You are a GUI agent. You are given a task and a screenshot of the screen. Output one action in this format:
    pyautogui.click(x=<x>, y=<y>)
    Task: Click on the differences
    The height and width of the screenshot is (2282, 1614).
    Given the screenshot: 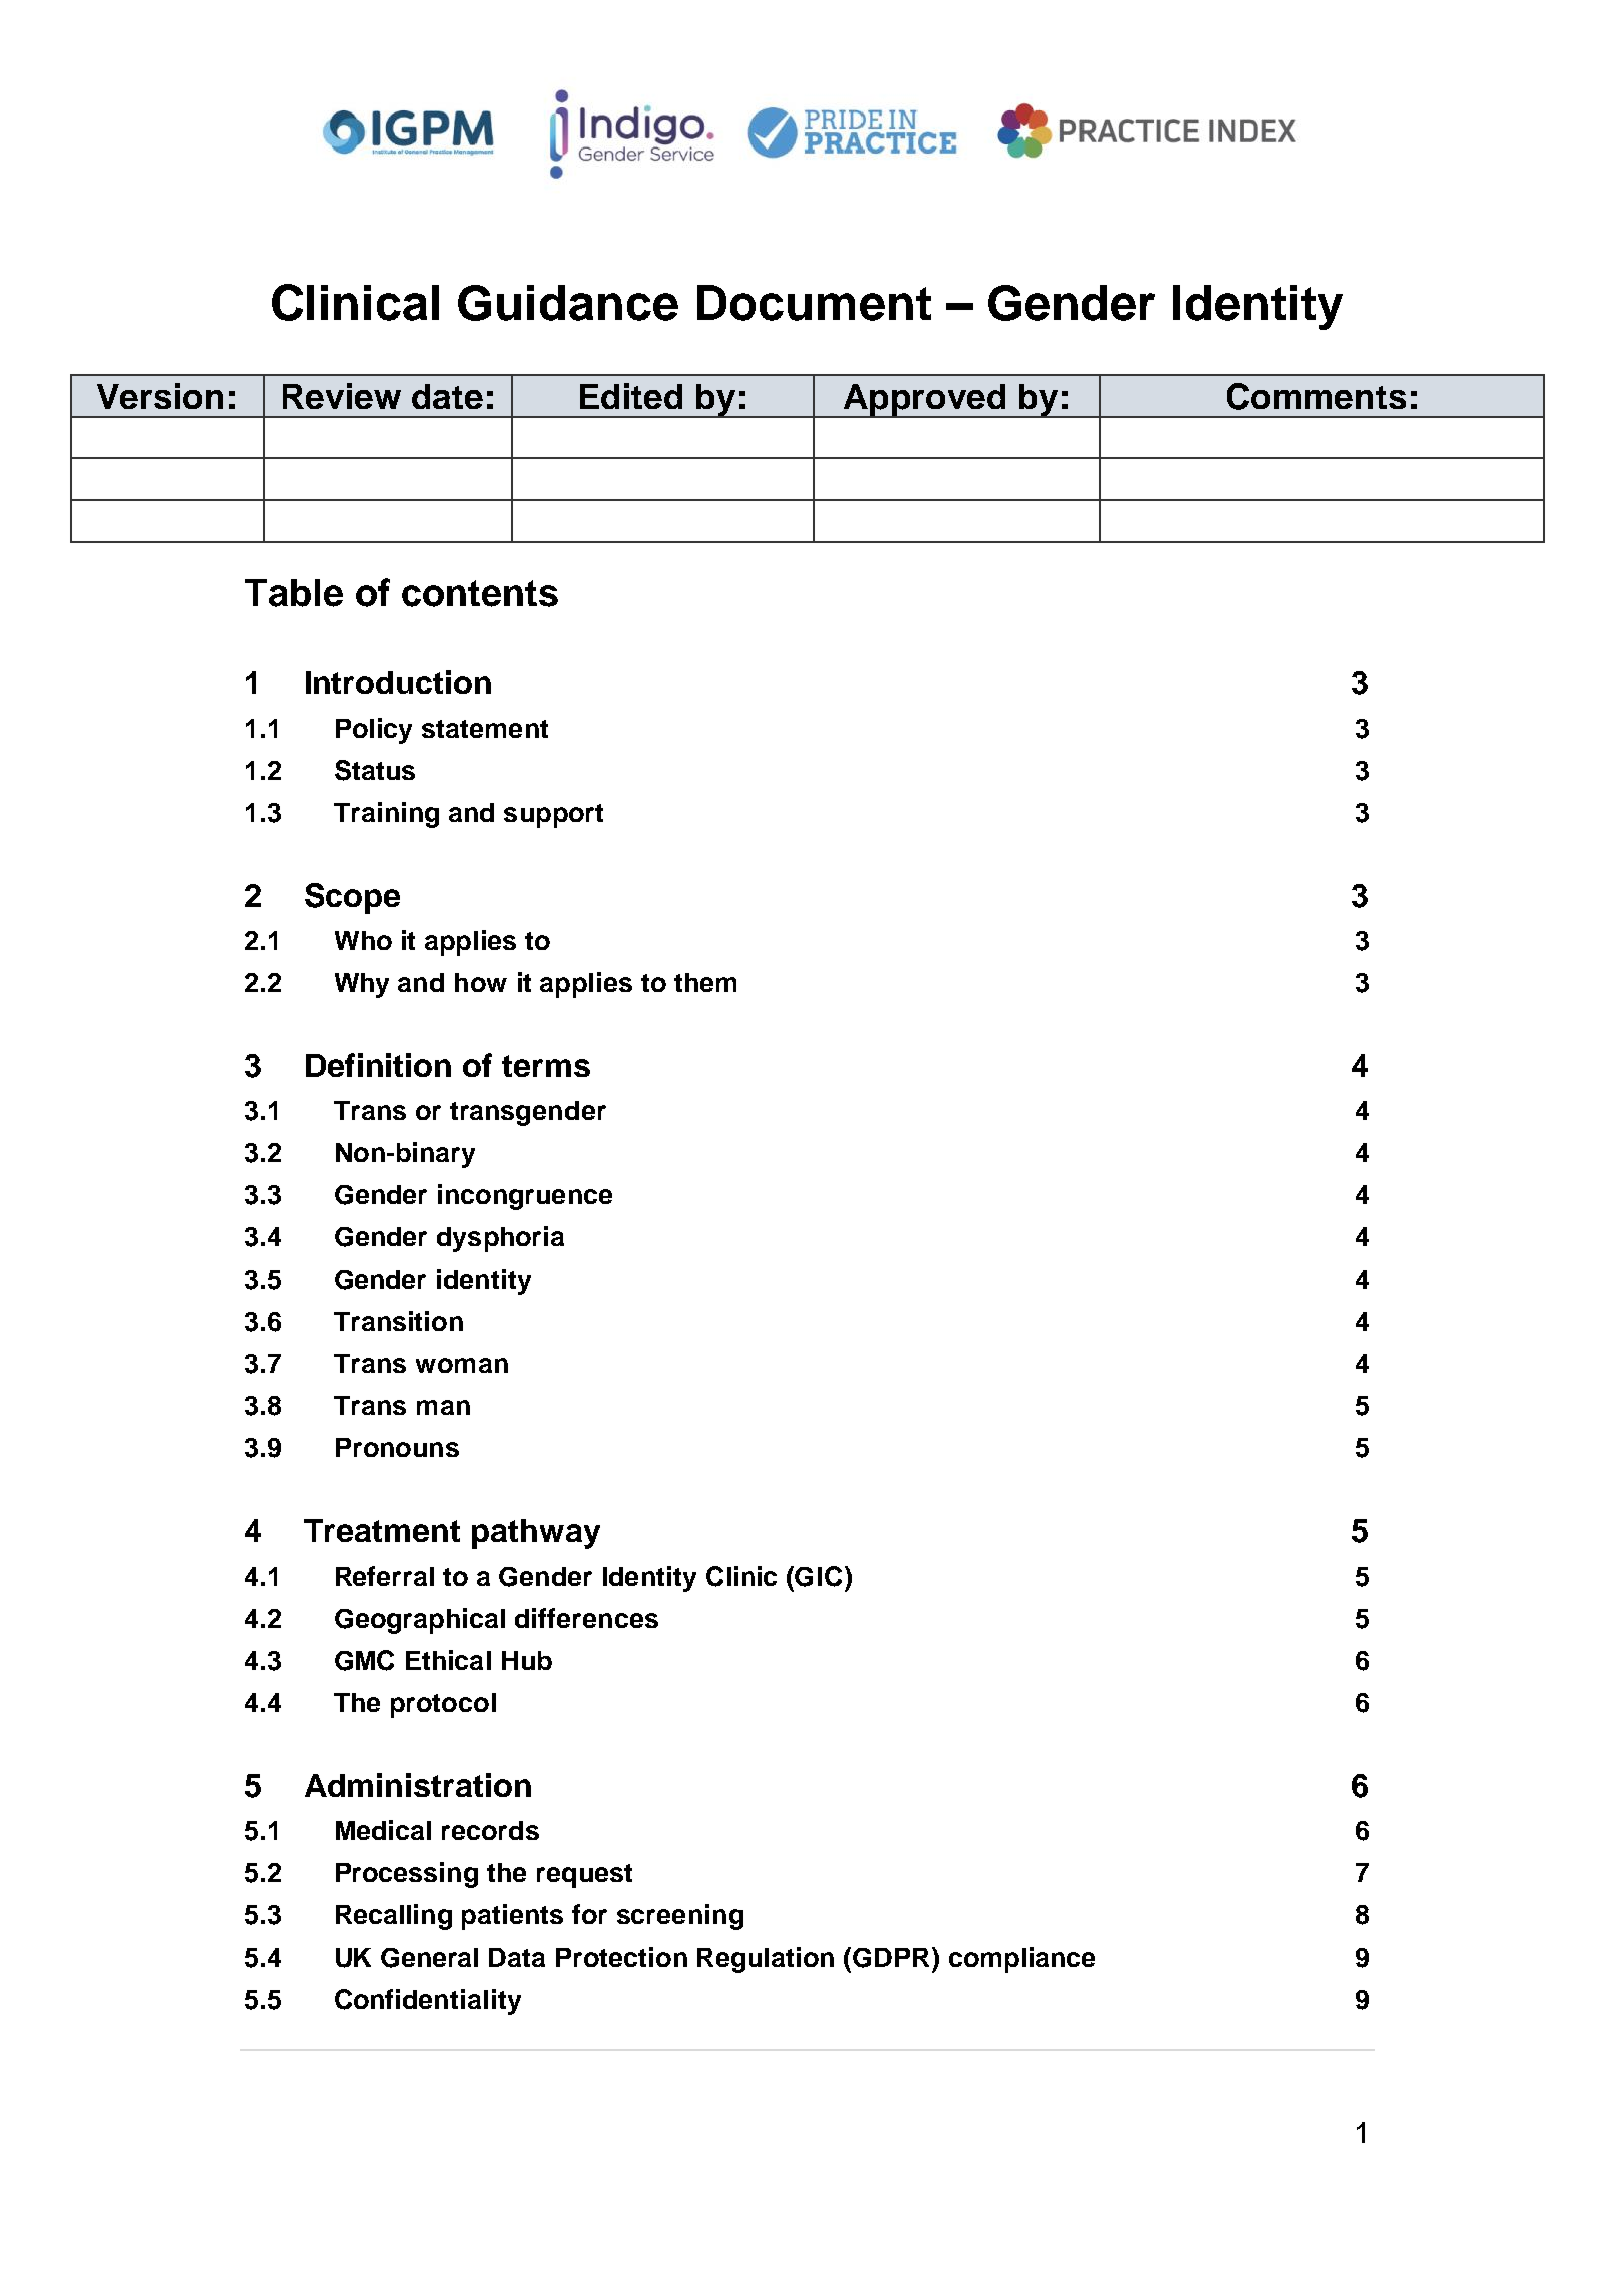 What is the action you would take?
    pyautogui.click(x=586, y=1618)
